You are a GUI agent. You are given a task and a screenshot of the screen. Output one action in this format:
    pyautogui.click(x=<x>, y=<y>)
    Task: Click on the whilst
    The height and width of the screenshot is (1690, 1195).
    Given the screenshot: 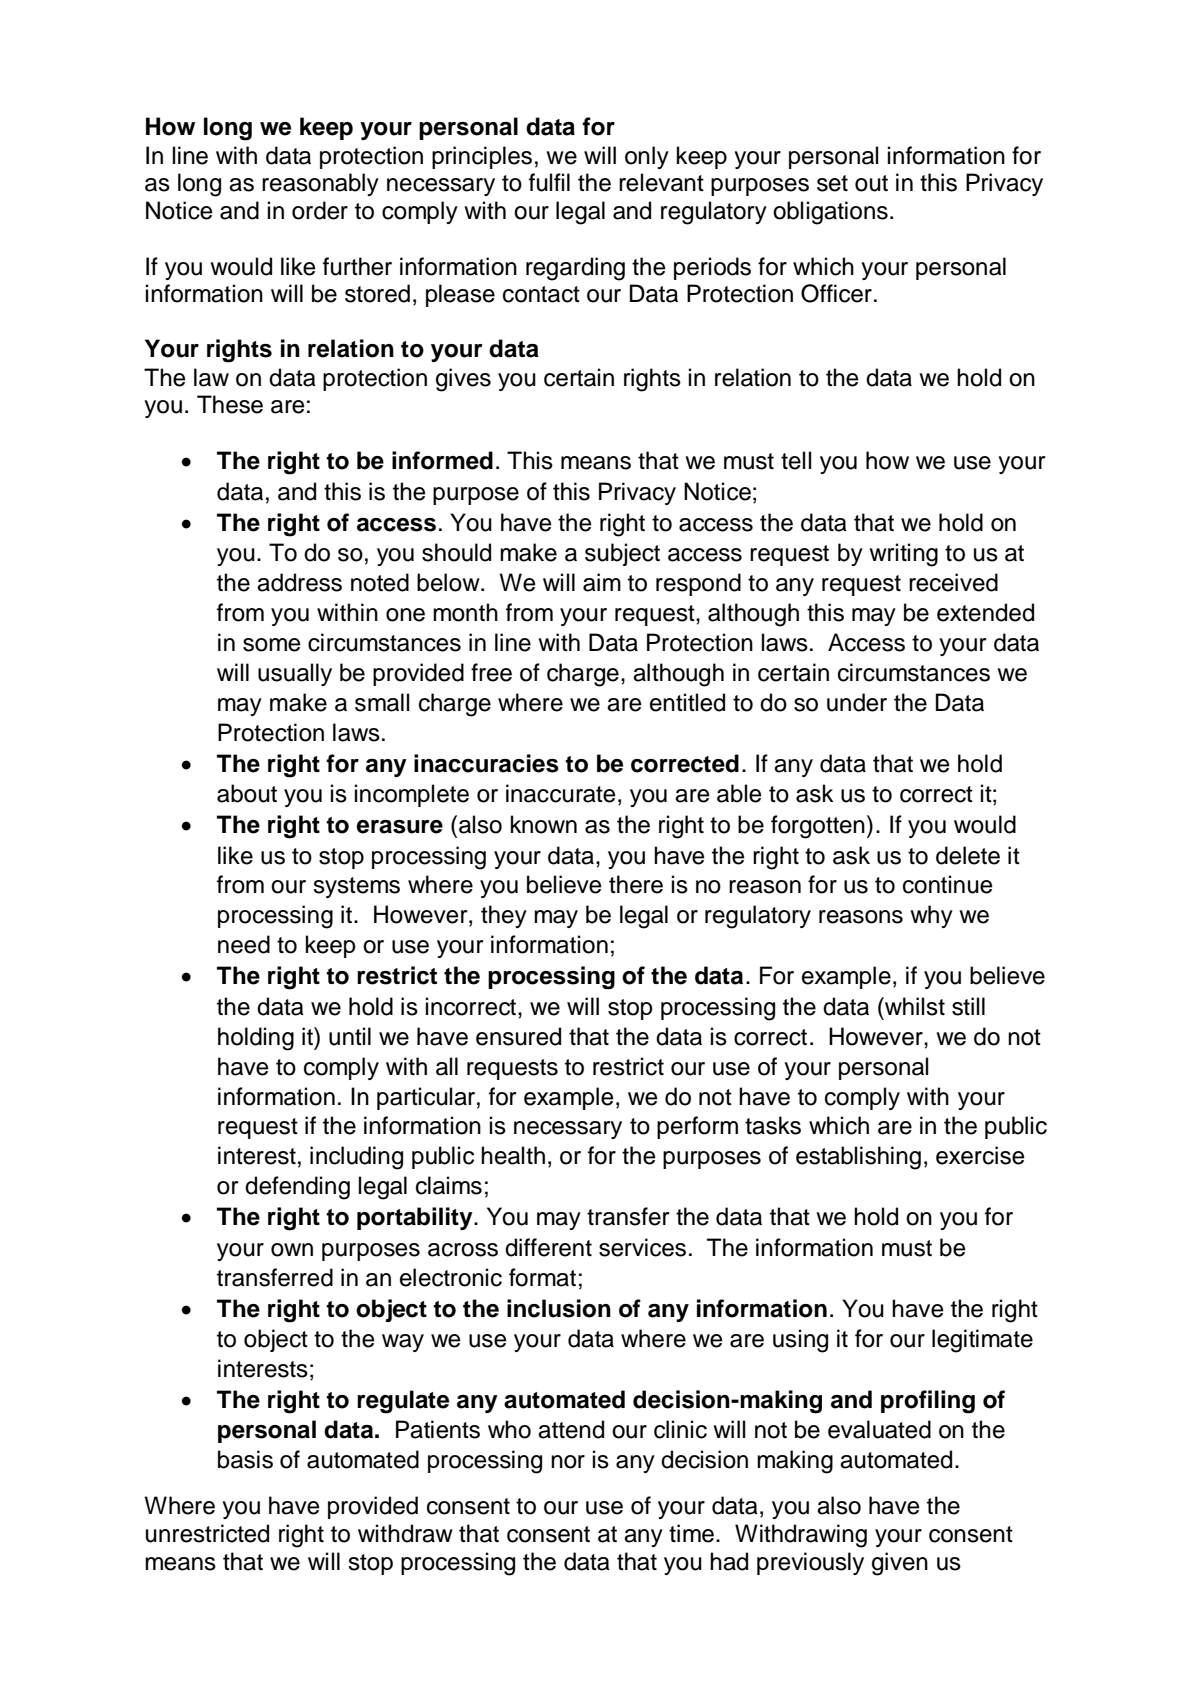 What is the action you would take?
    pyautogui.click(x=914, y=1006)
